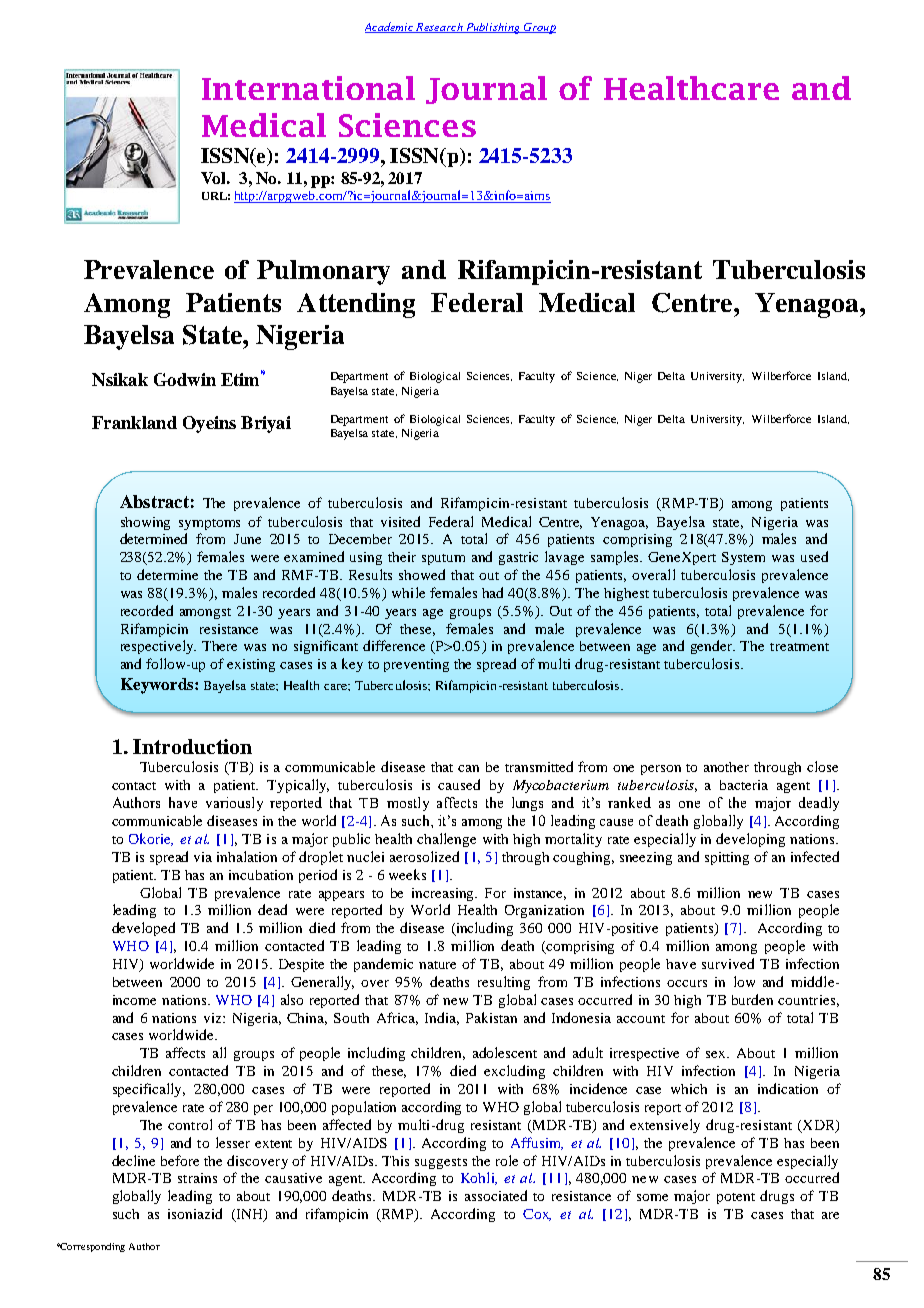 The height and width of the document is (1308, 924). What do you see at coordinates (185, 379) in the document?
I see `Godwin` at bounding box center [185, 379].
